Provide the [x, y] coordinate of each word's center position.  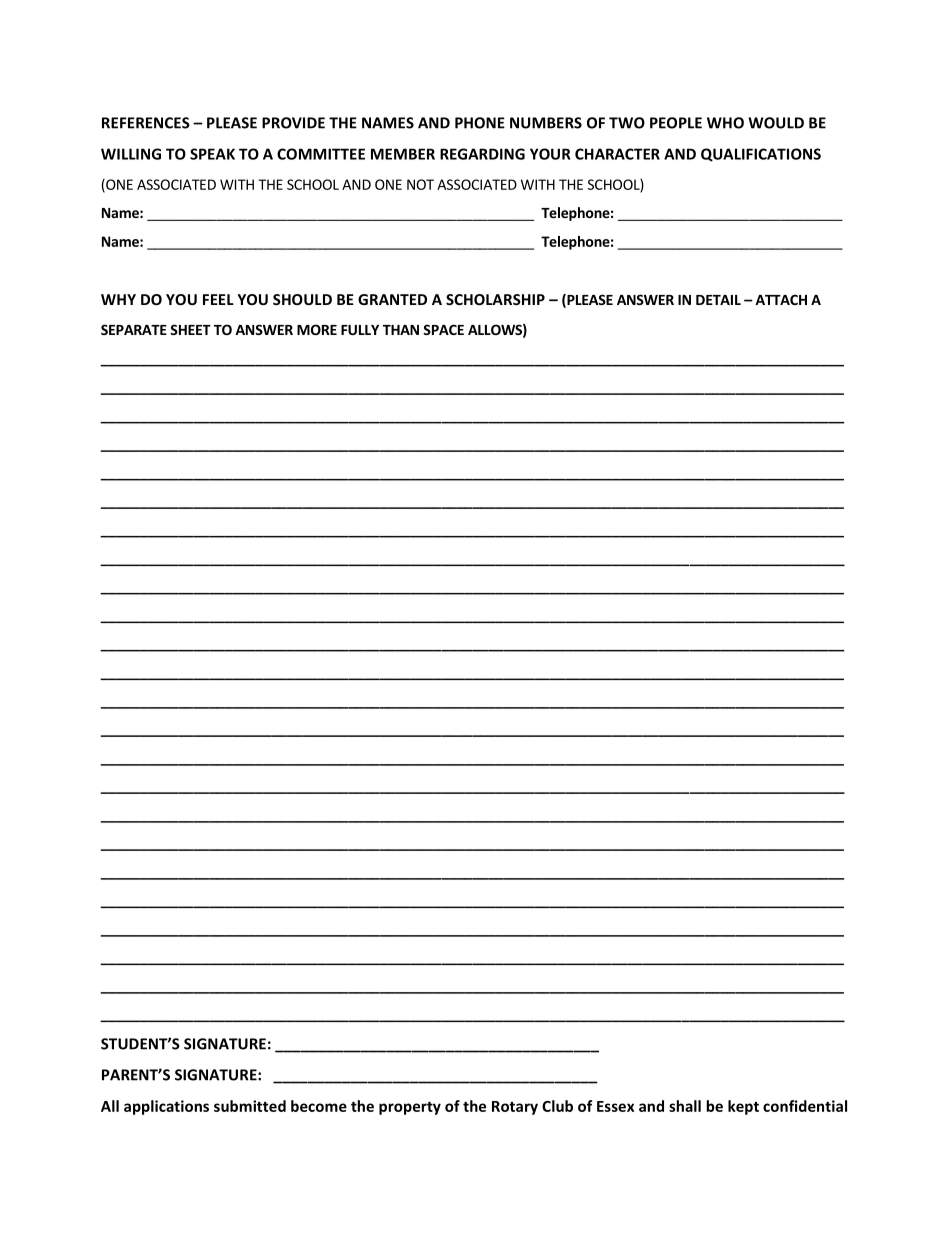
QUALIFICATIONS [761, 155]
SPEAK [212, 154]
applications [166, 1107]
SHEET [190, 329]
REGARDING [482, 154]
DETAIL [718, 300]
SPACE [443, 329]
